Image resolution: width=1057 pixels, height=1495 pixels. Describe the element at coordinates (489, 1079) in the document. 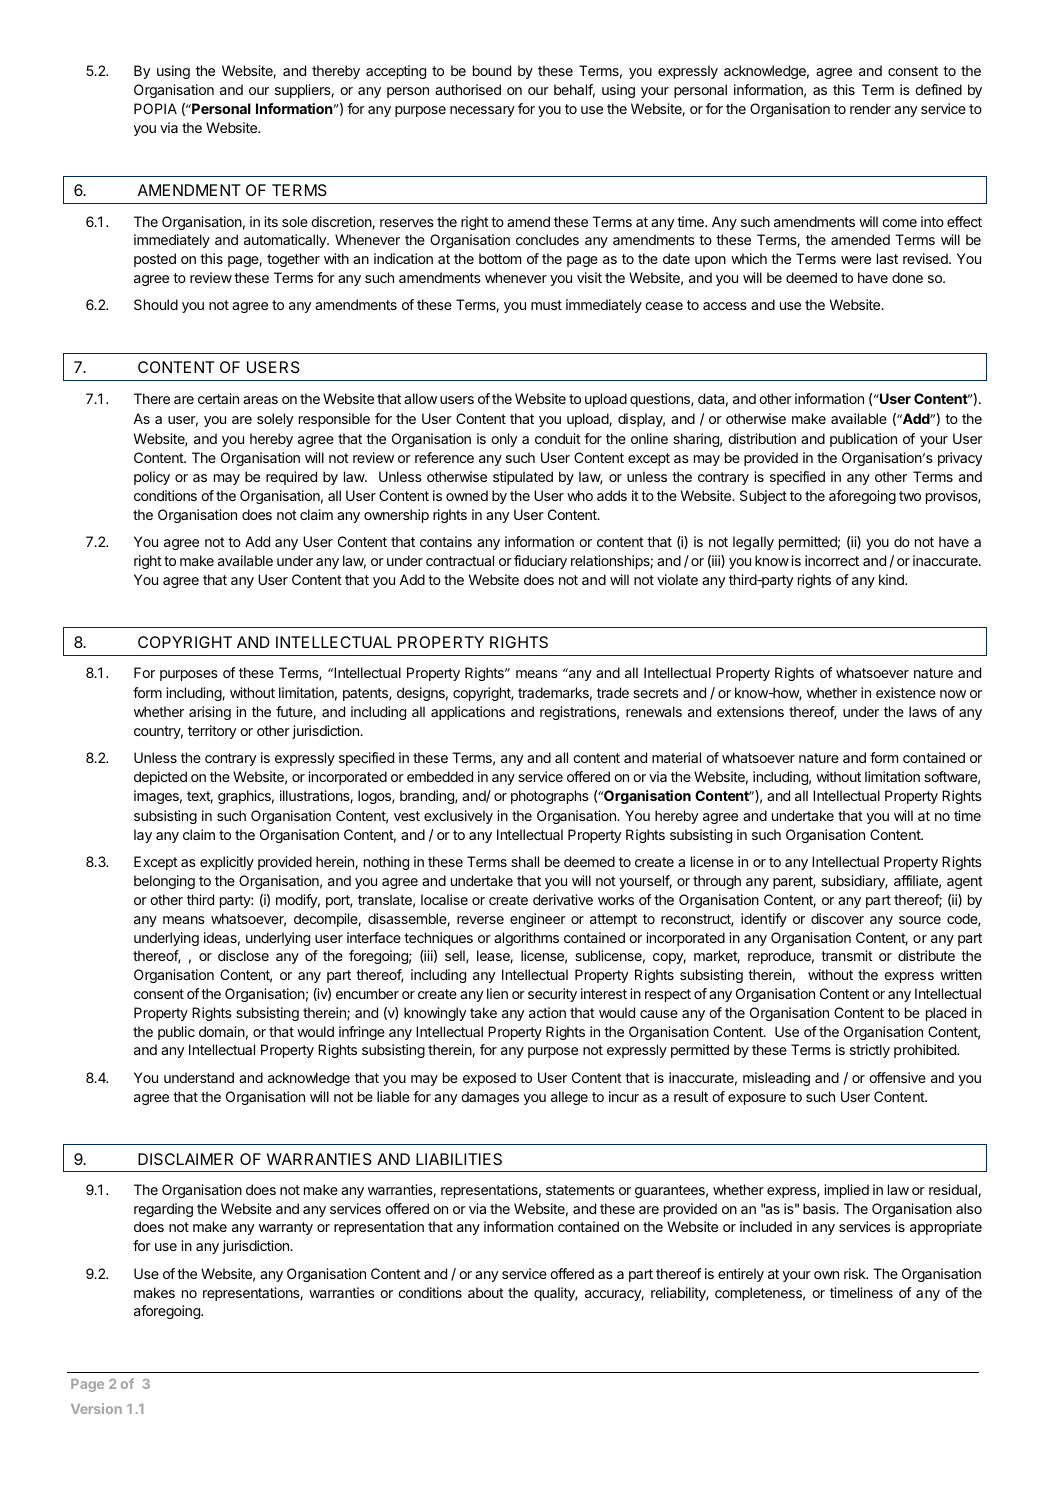

I see `exposed` at that location.
